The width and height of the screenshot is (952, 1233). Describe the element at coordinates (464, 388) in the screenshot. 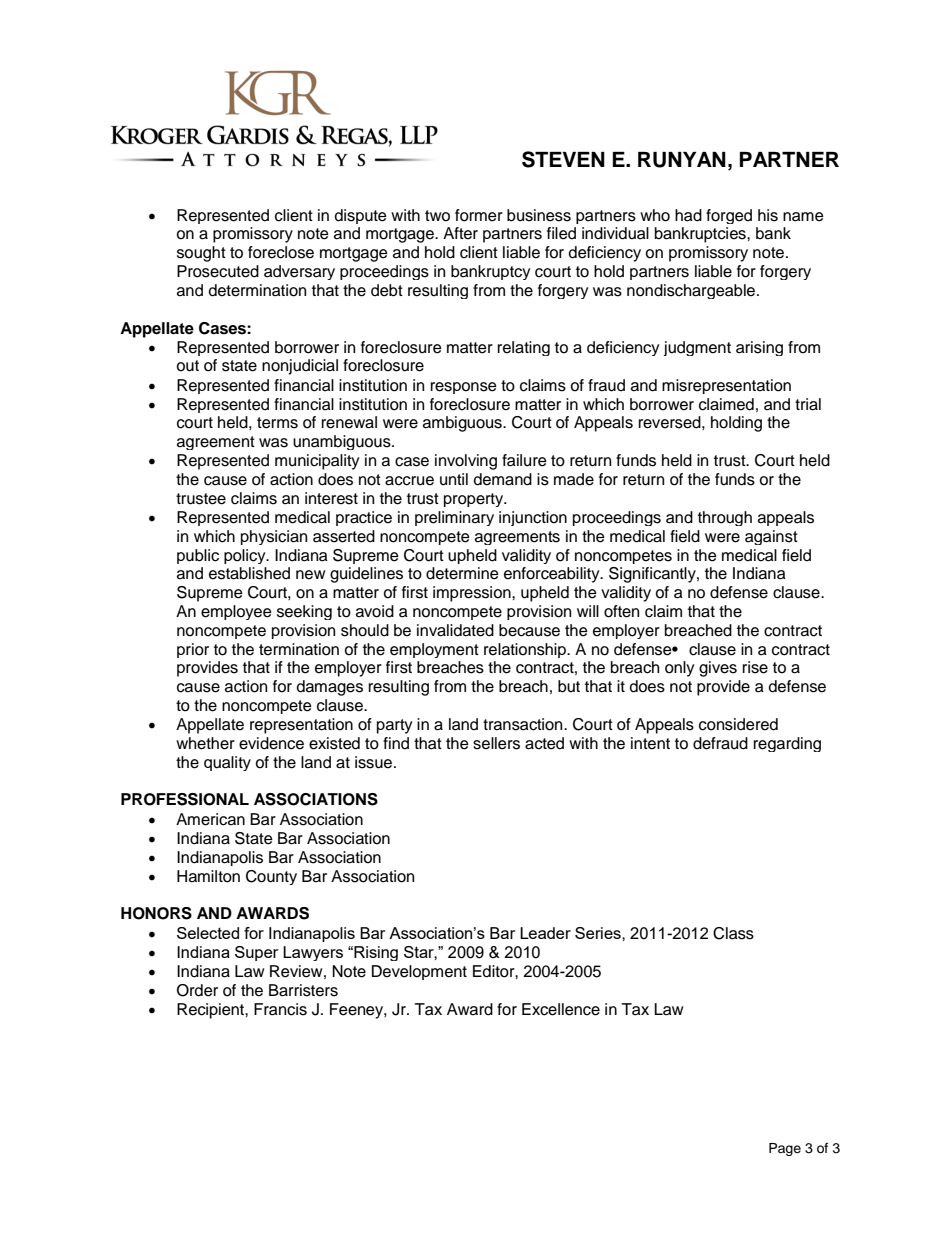

I see `response` at that location.
